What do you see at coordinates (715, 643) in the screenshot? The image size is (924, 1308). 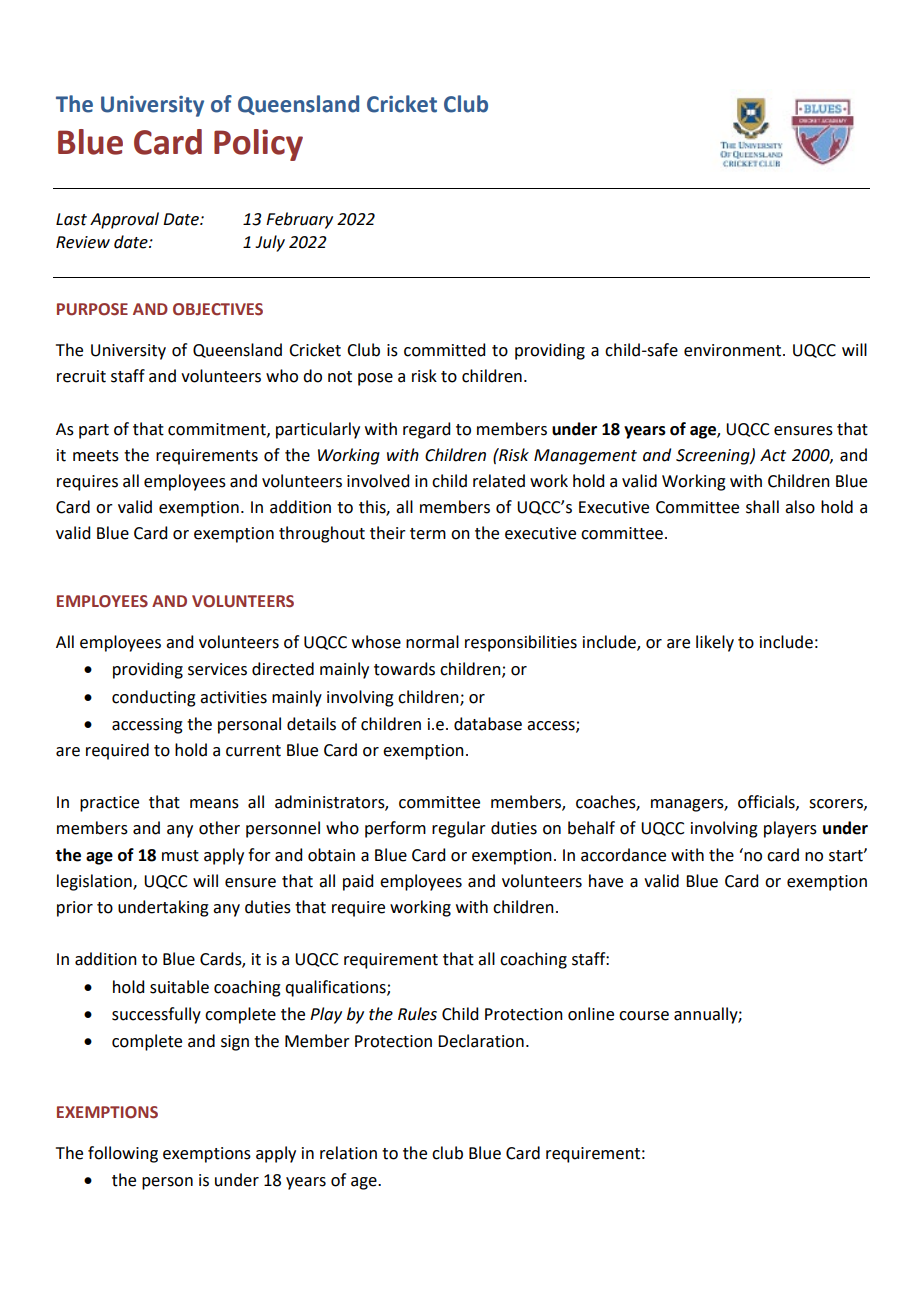 I see `likely` at bounding box center [715, 643].
